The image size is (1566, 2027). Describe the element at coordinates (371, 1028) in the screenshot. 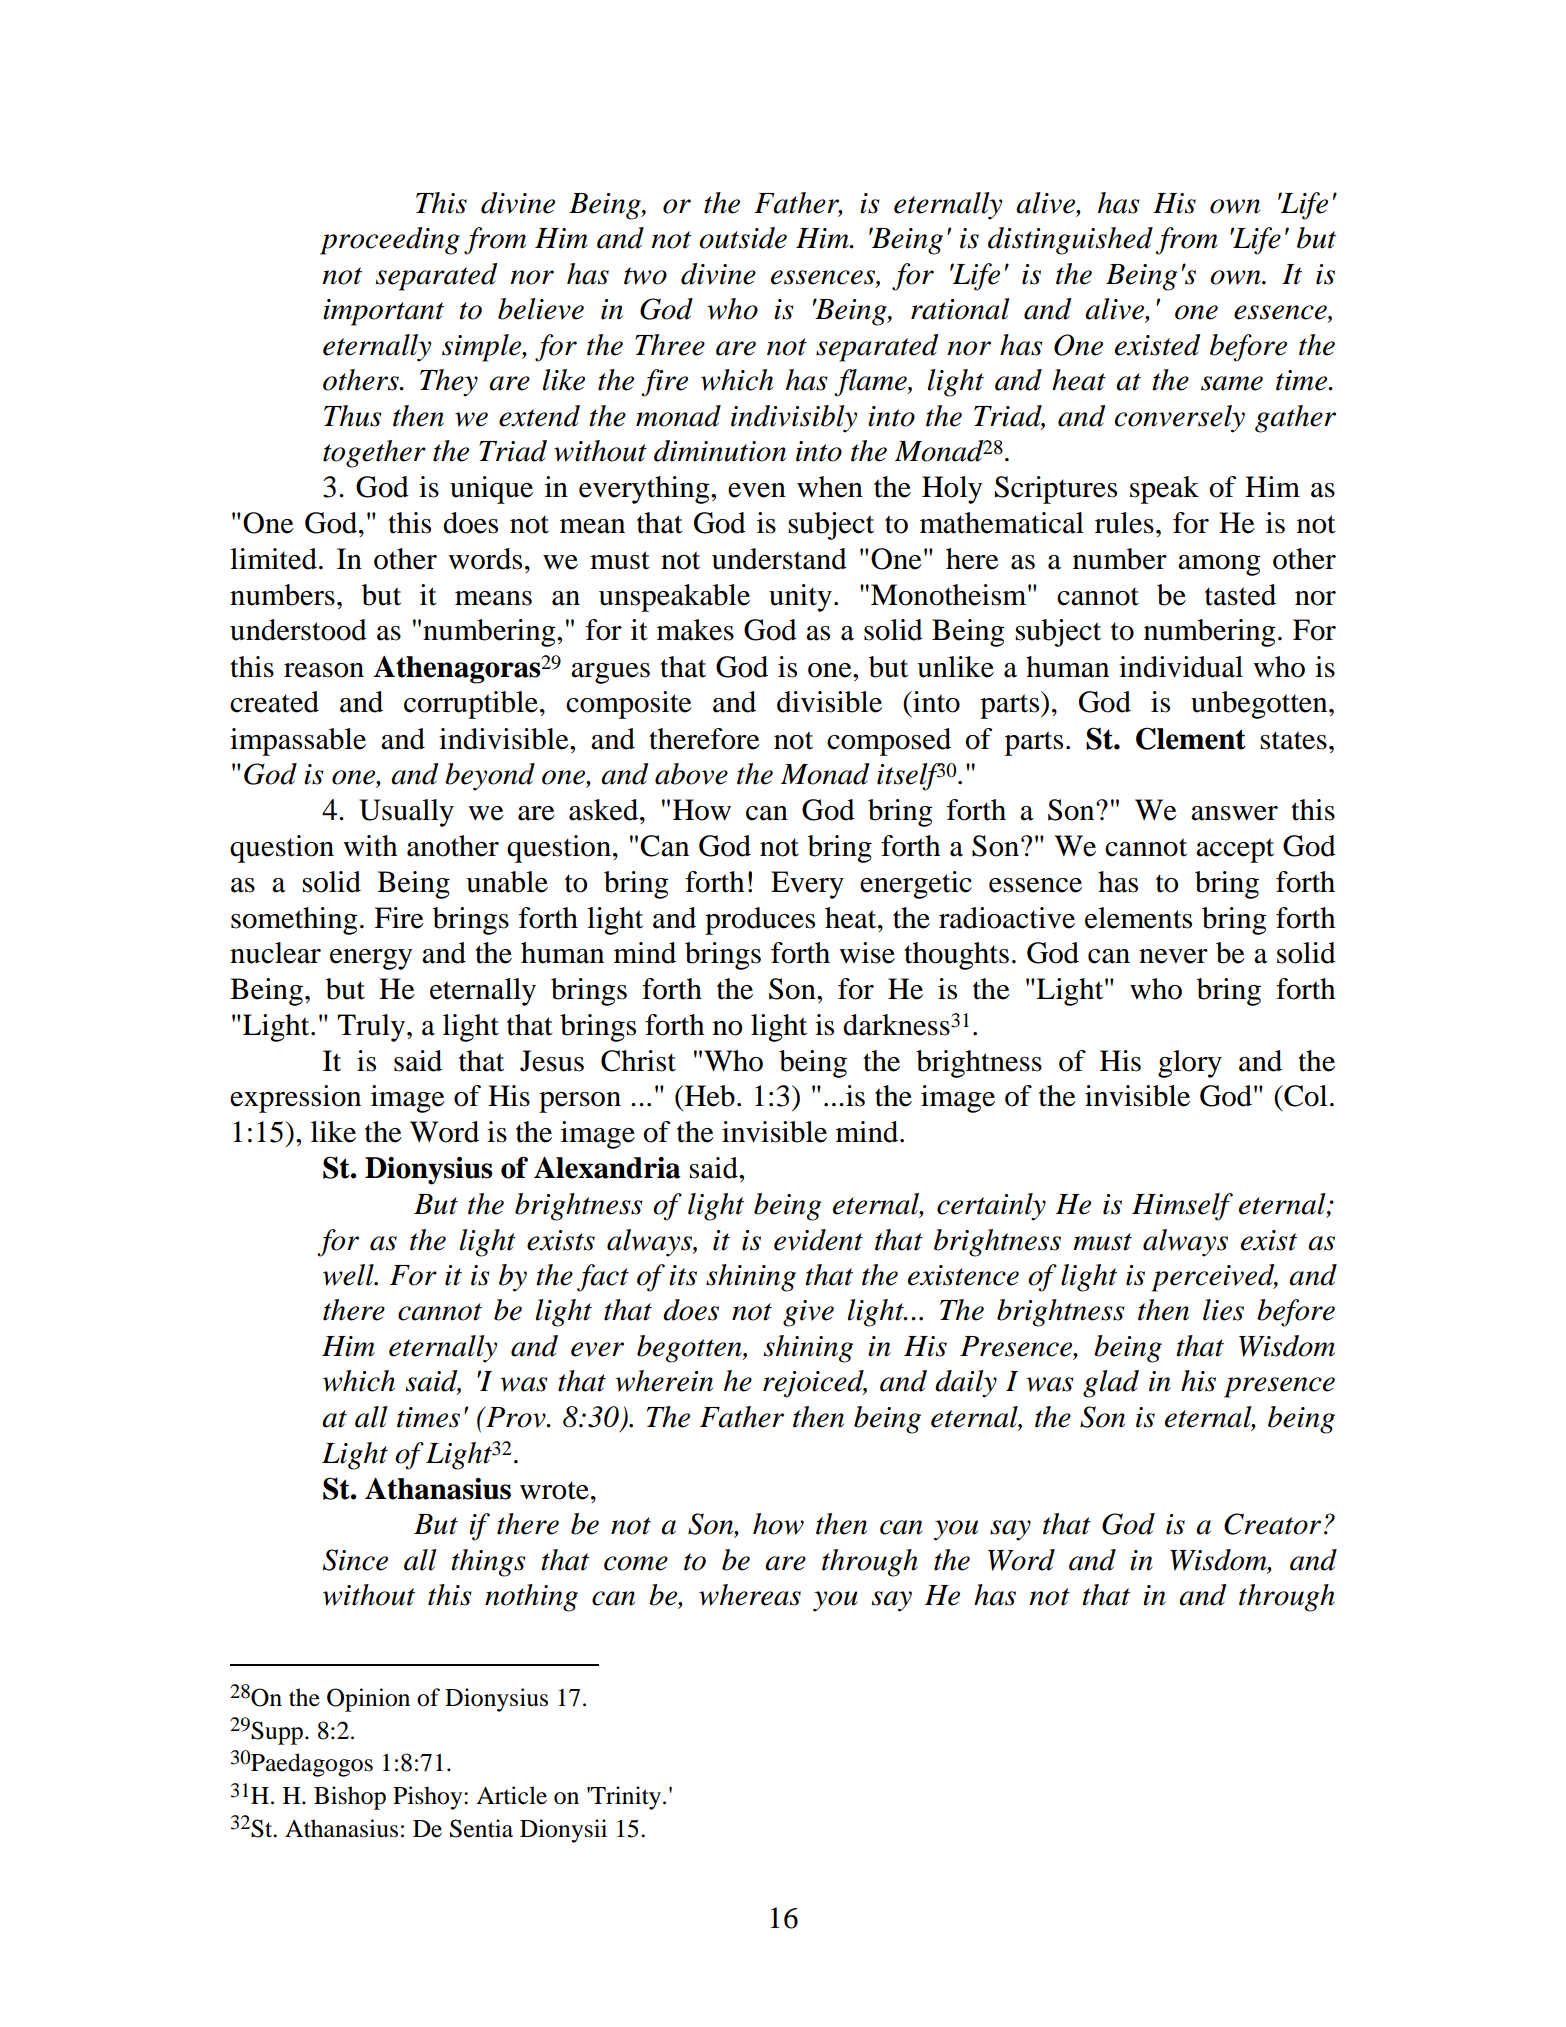

I see `Truly` at that location.
